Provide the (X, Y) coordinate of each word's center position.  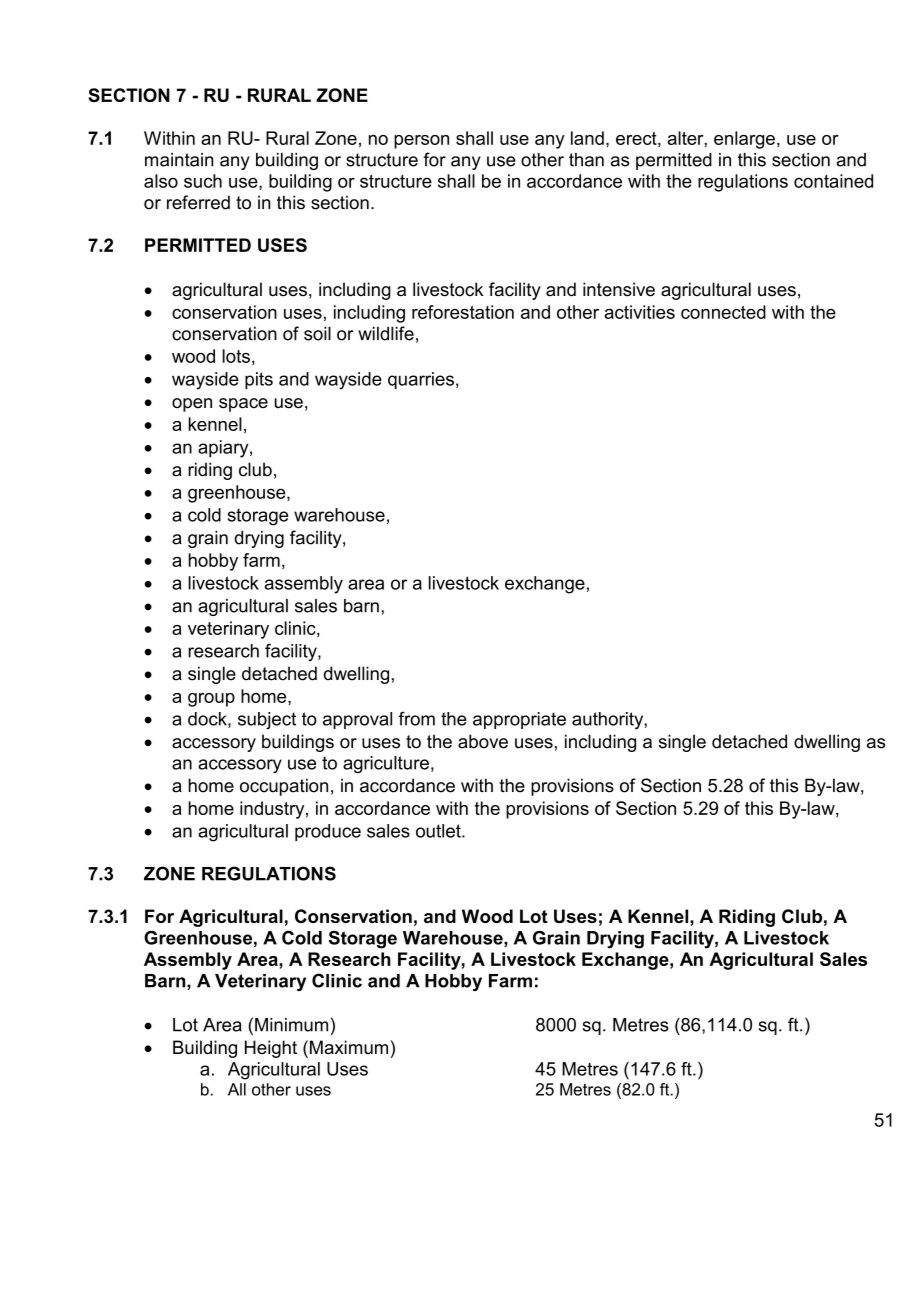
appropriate (519, 720)
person (421, 142)
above (483, 741)
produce (328, 832)
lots (236, 356)
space (243, 405)
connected (723, 312)
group (211, 700)
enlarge (744, 140)
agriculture (386, 765)
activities (639, 312)
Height (271, 1049)
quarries (421, 380)
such (203, 181)
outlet (439, 831)
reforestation (463, 312)
